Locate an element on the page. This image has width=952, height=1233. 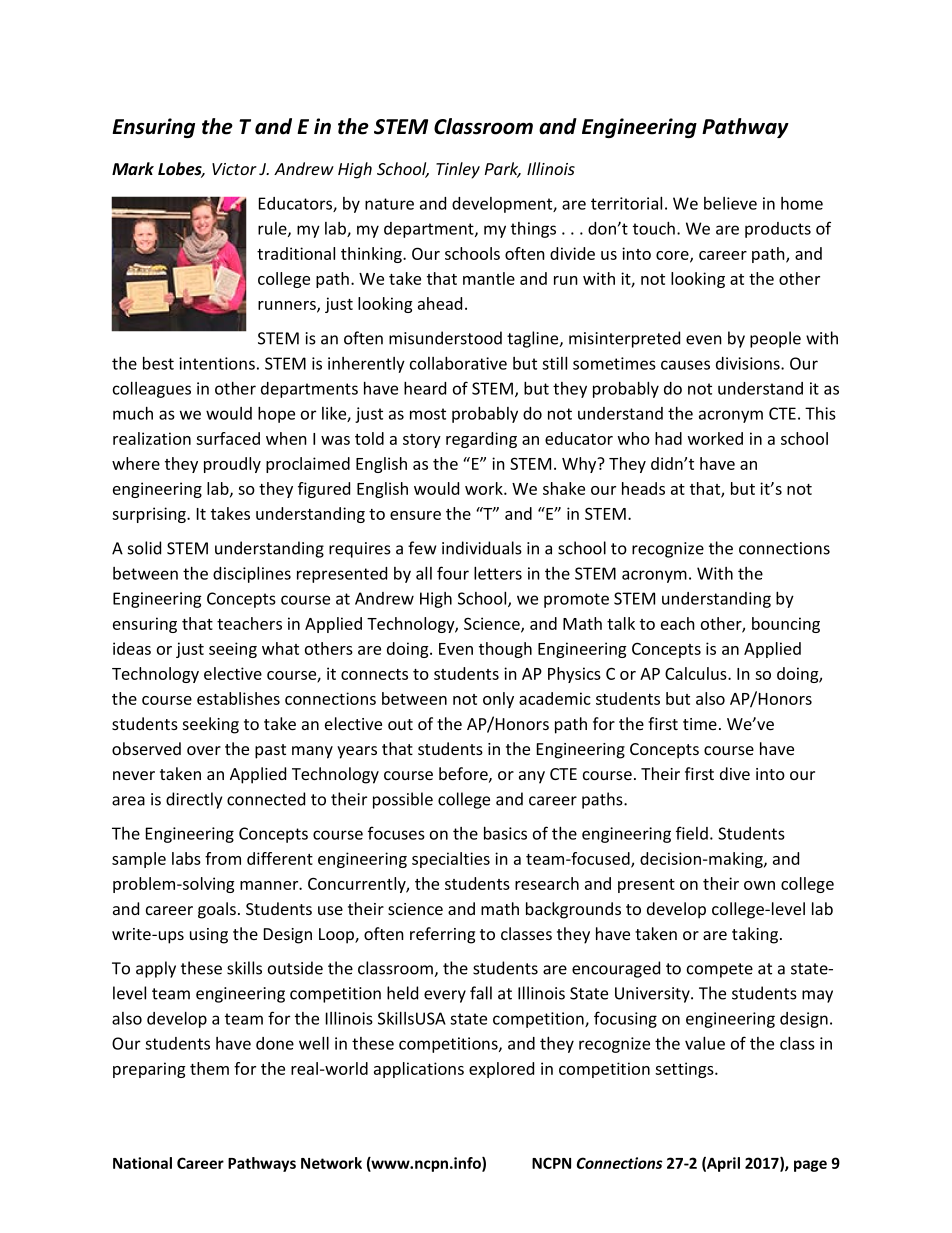
Calculus is located at coordinates (697, 673).
